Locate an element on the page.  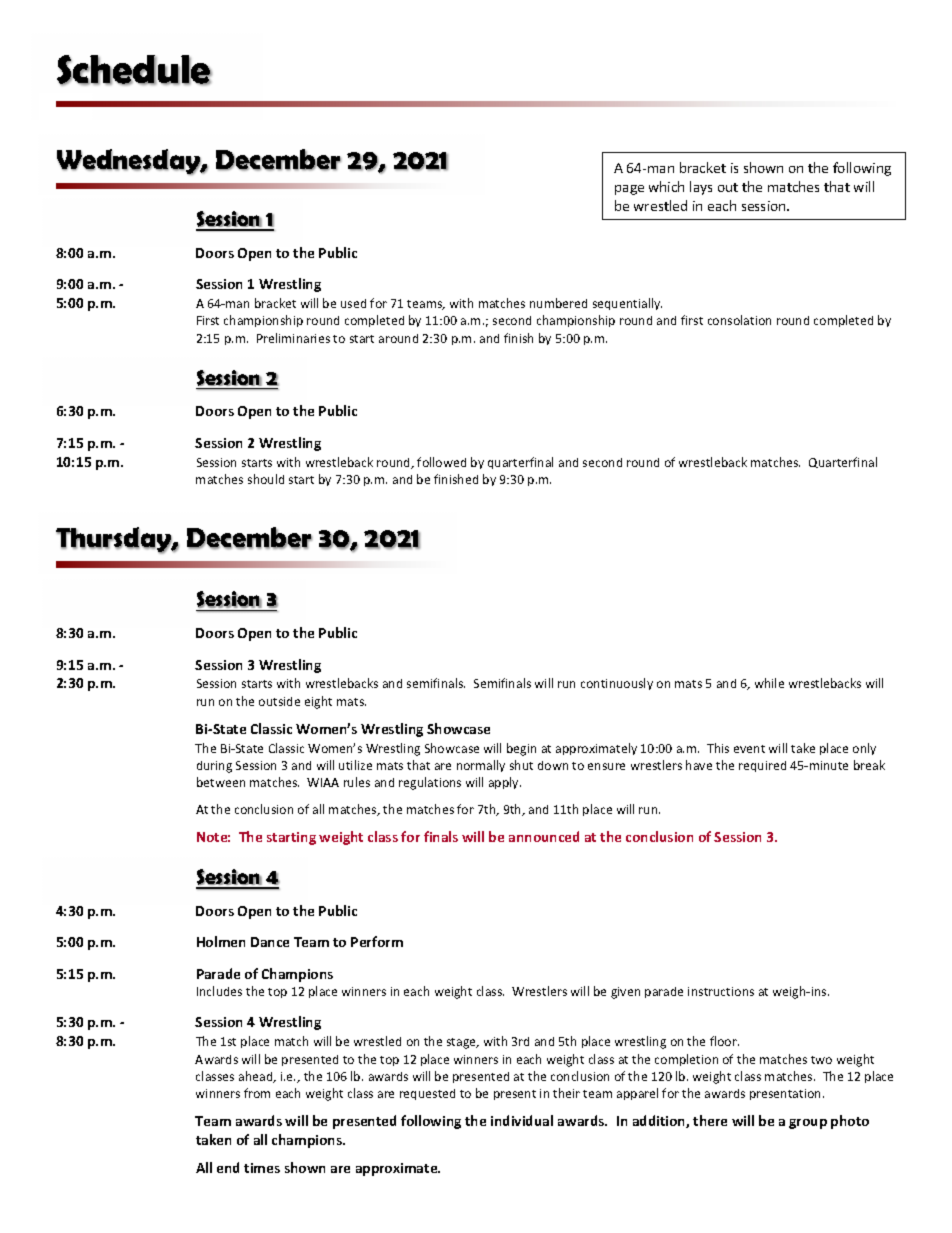
lays is located at coordinates (701, 188).
